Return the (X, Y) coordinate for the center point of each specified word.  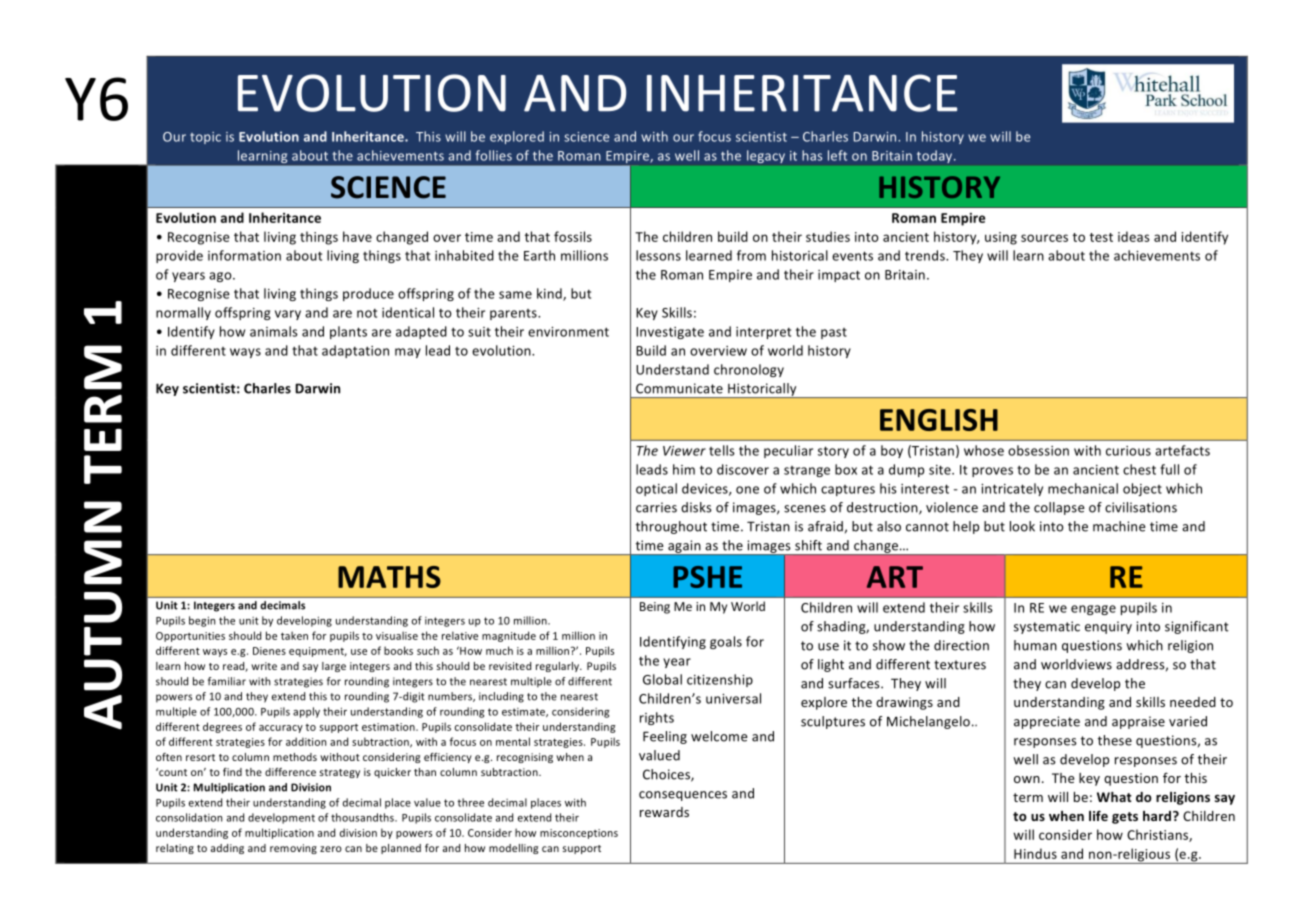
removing (293, 849)
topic (205, 138)
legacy (766, 156)
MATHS (389, 577)
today (936, 156)
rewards (664, 812)
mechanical (1083, 488)
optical (656, 489)
